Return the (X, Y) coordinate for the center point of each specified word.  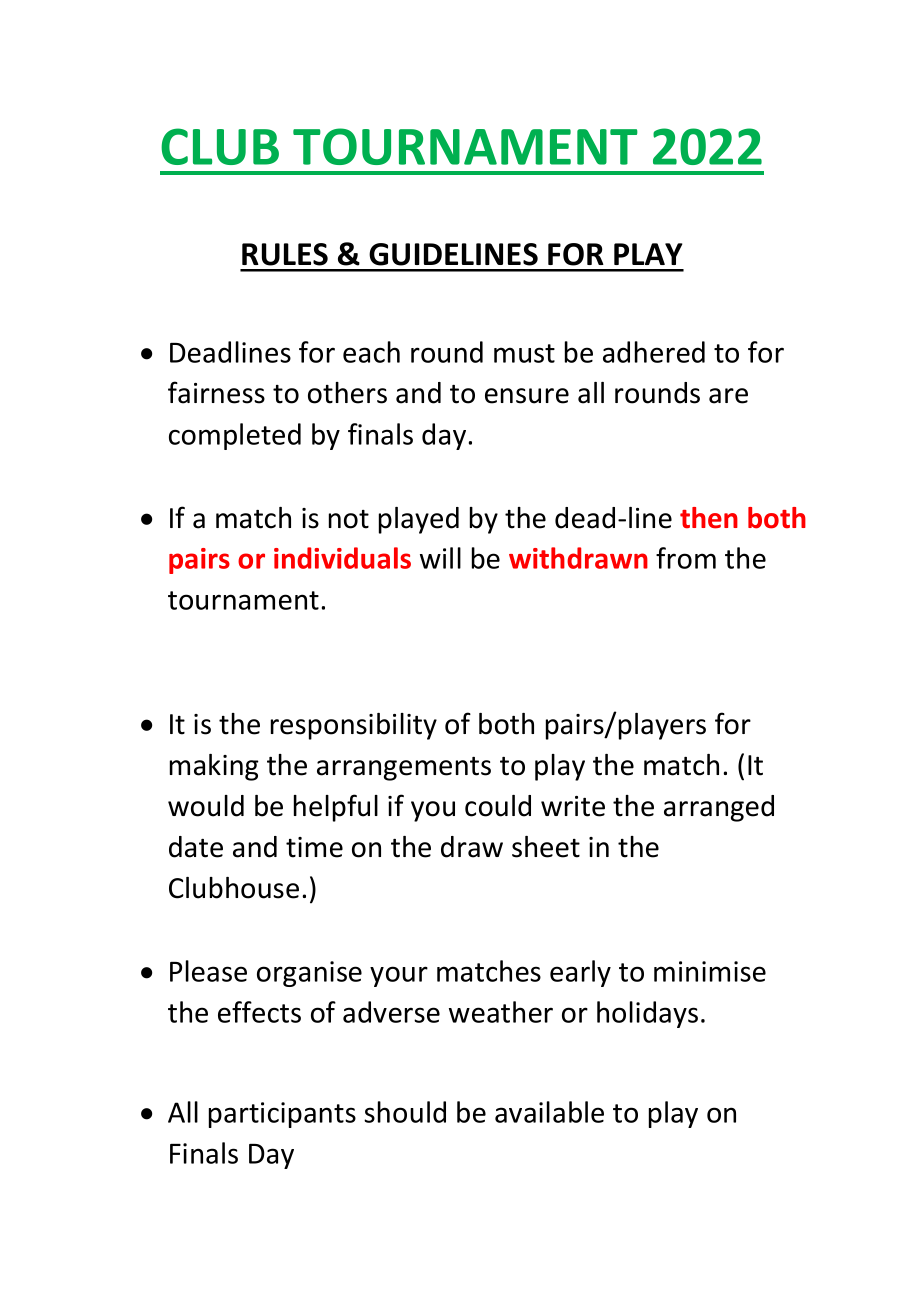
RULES (285, 254)
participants (282, 1115)
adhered (654, 352)
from (686, 558)
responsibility (354, 726)
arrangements (404, 769)
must (524, 353)
